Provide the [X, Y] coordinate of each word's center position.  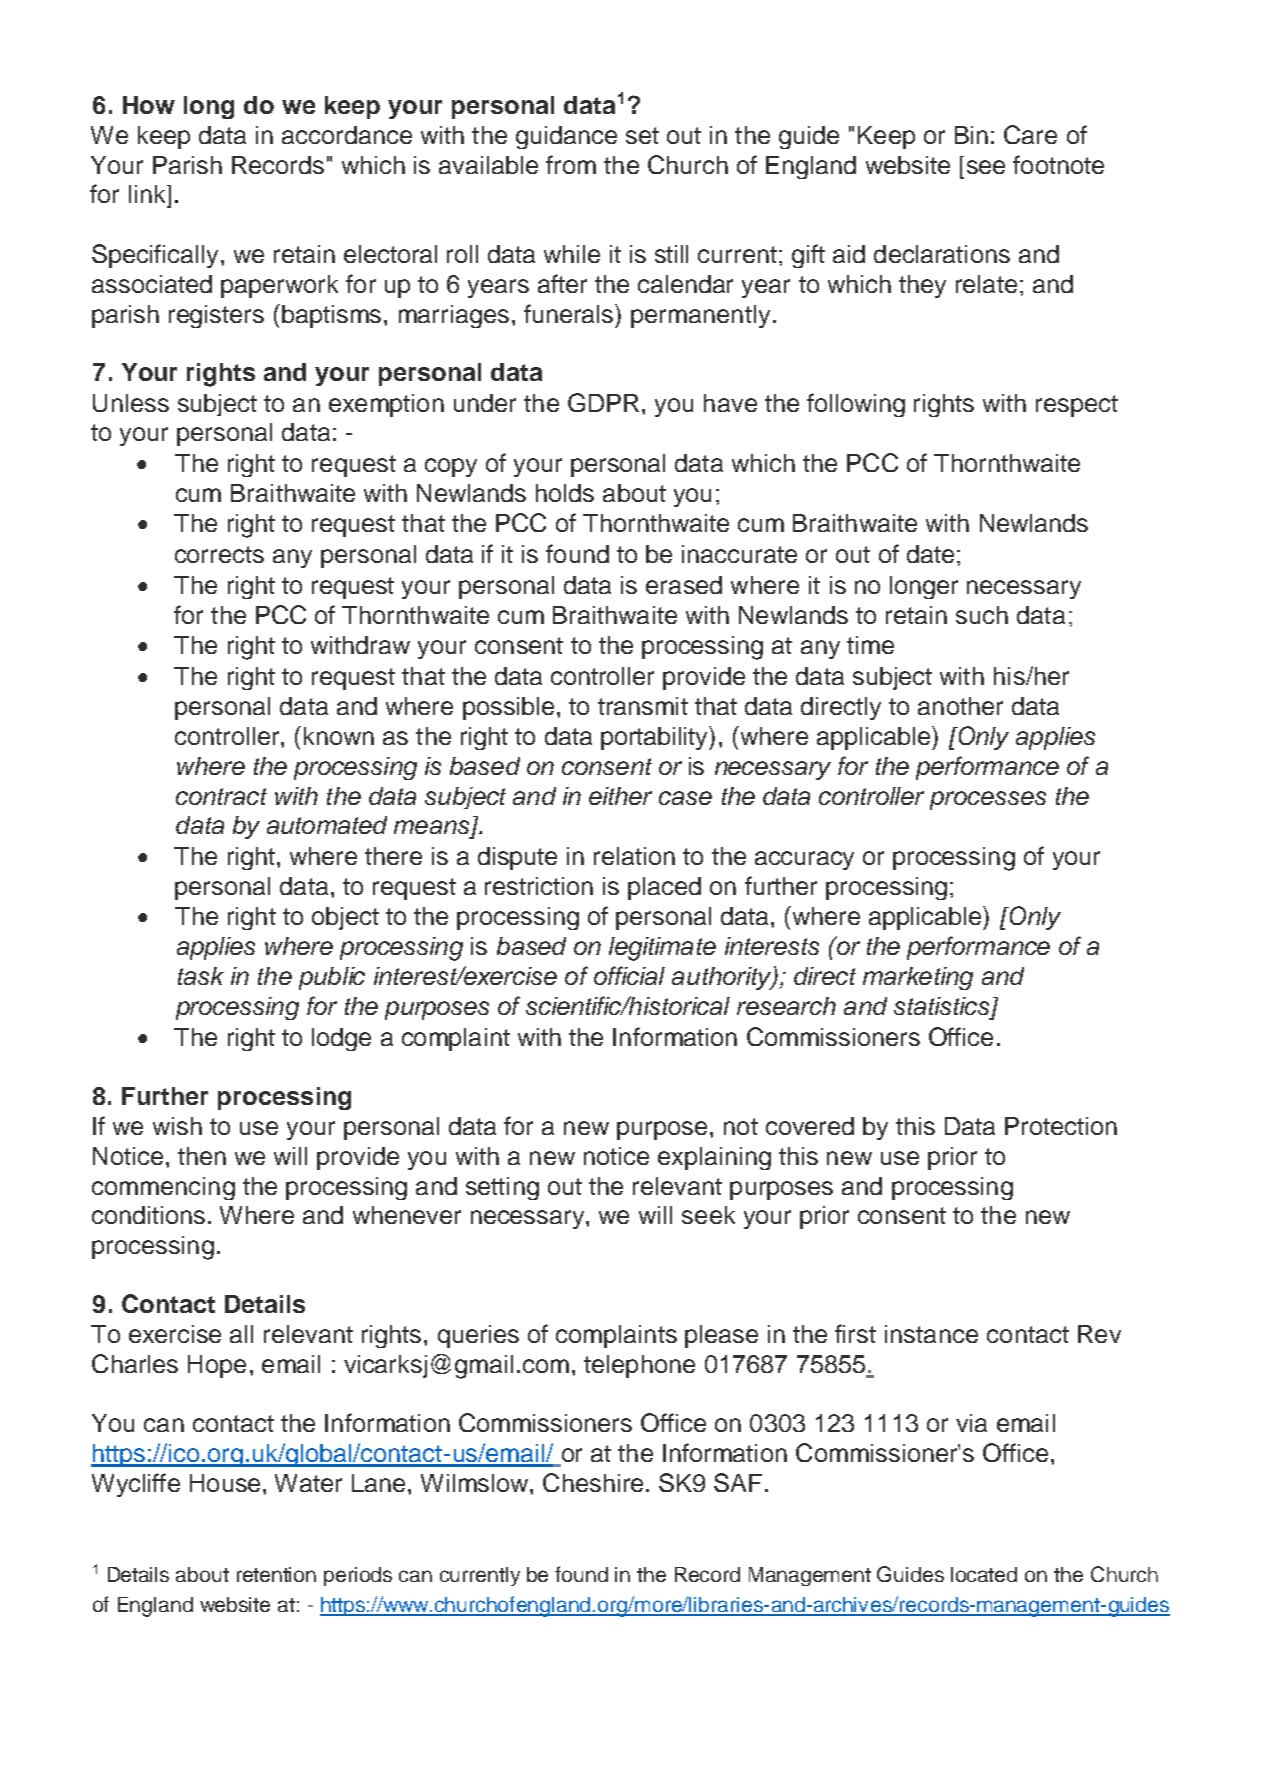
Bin [971, 135]
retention [276, 1574]
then [202, 1156]
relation [634, 856]
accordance [347, 135]
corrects [219, 554]
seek [708, 1215]
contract [221, 796]
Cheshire [593, 1482]
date [930, 554]
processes [988, 800]
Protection [1061, 1126]
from [571, 164]
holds [565, 493]
